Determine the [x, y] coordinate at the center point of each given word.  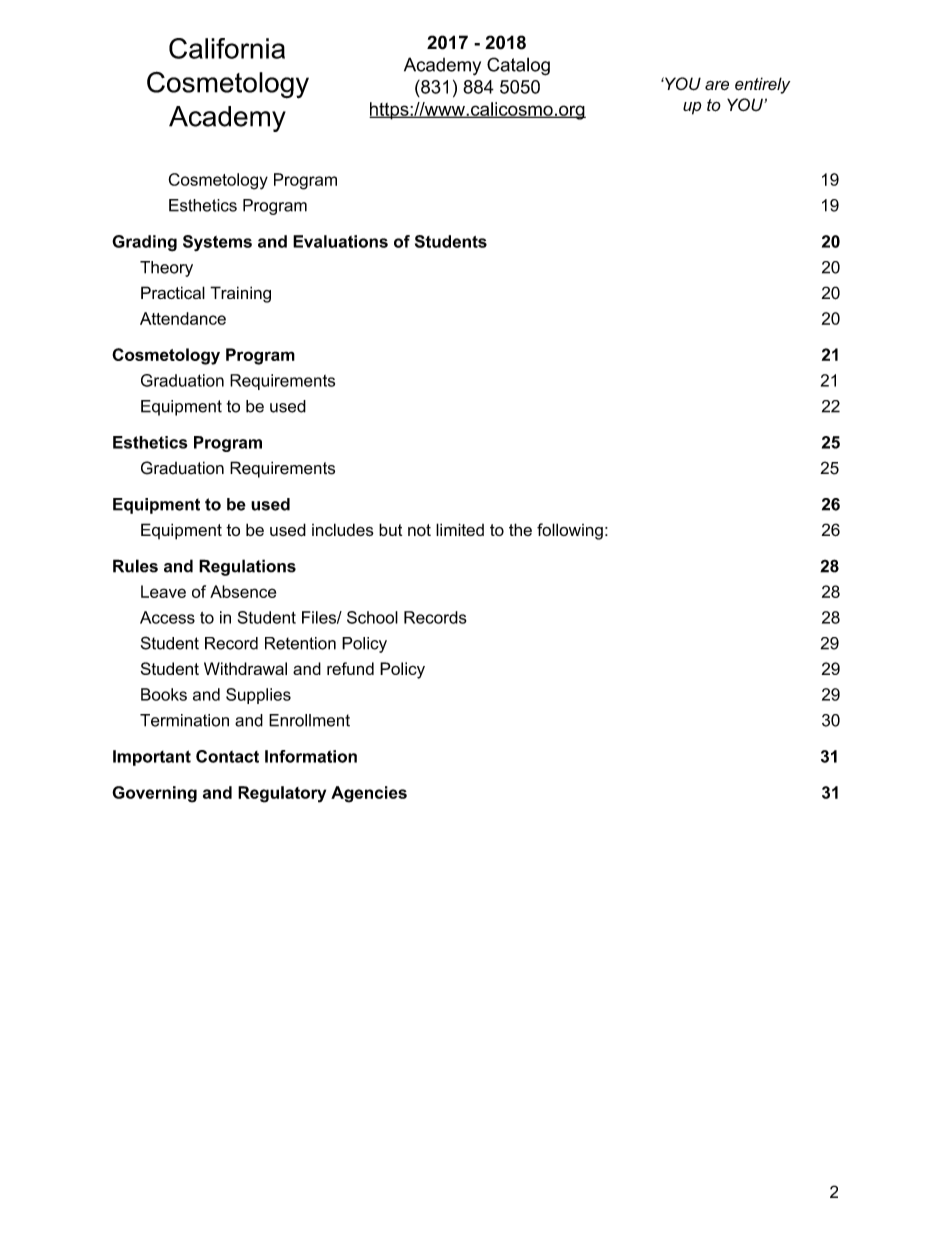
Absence [243, 591]
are [717, 85]
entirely [762, 85]
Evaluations [340, 241]
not [419, 530]
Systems [217, 243]
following [570, 531]
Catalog [518, 66]
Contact [227, 756]
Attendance [183, 318]
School [372, 617]
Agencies [369, 794]
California [227, 48]
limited [460, 529]
